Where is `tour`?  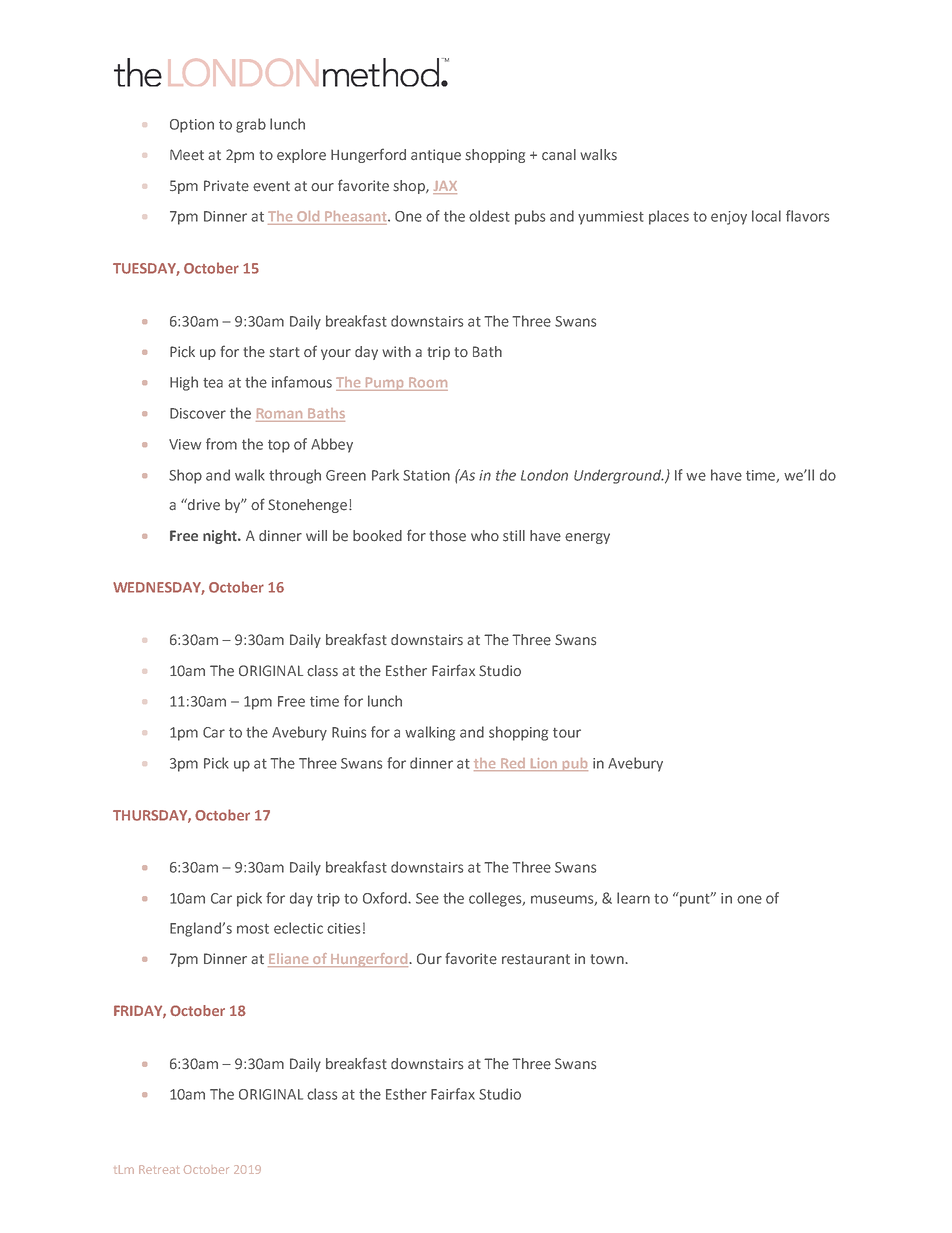 tour is located at coordinates (567, 733).
